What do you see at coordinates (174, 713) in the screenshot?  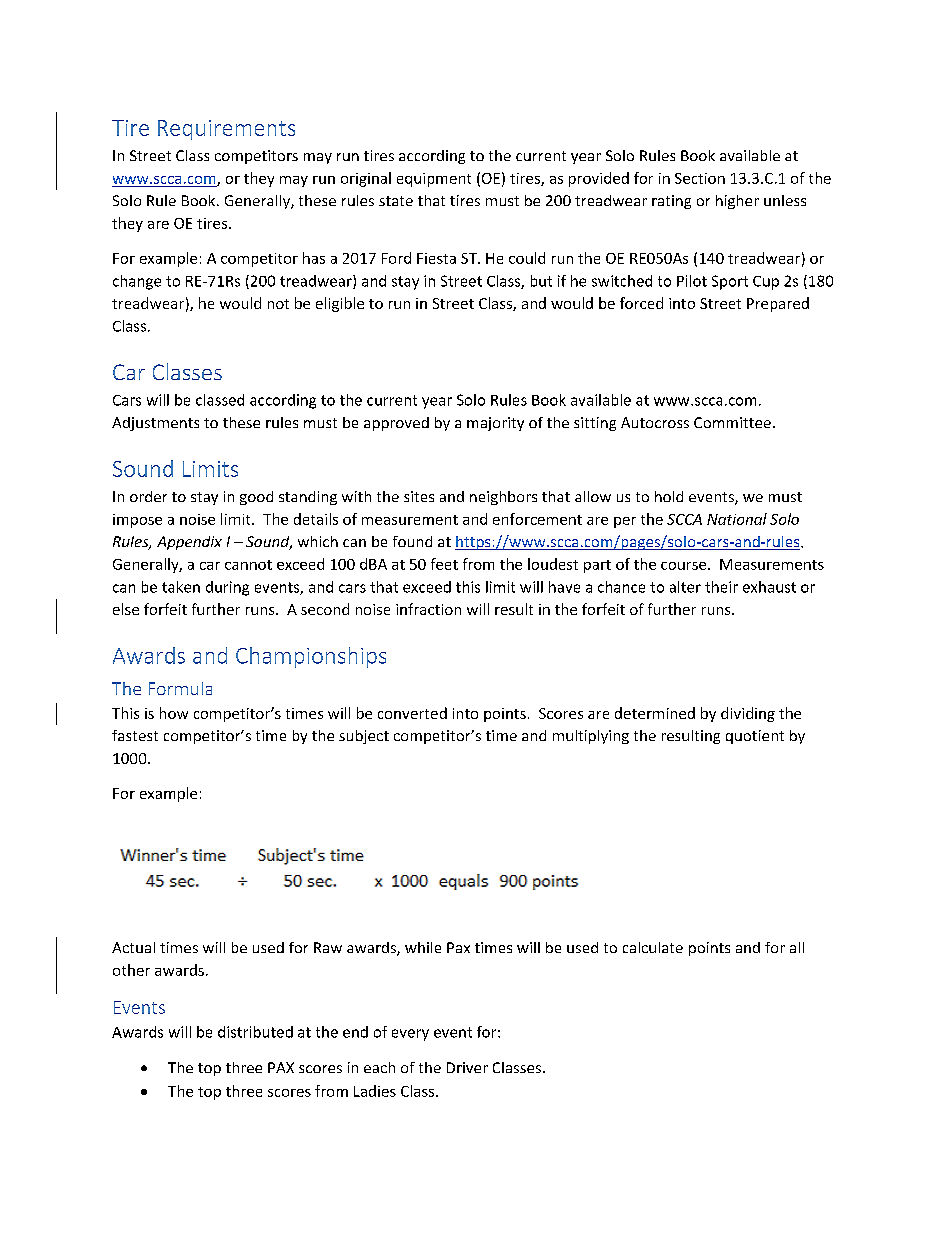 I see `how` at bounding box center [174, 713].
